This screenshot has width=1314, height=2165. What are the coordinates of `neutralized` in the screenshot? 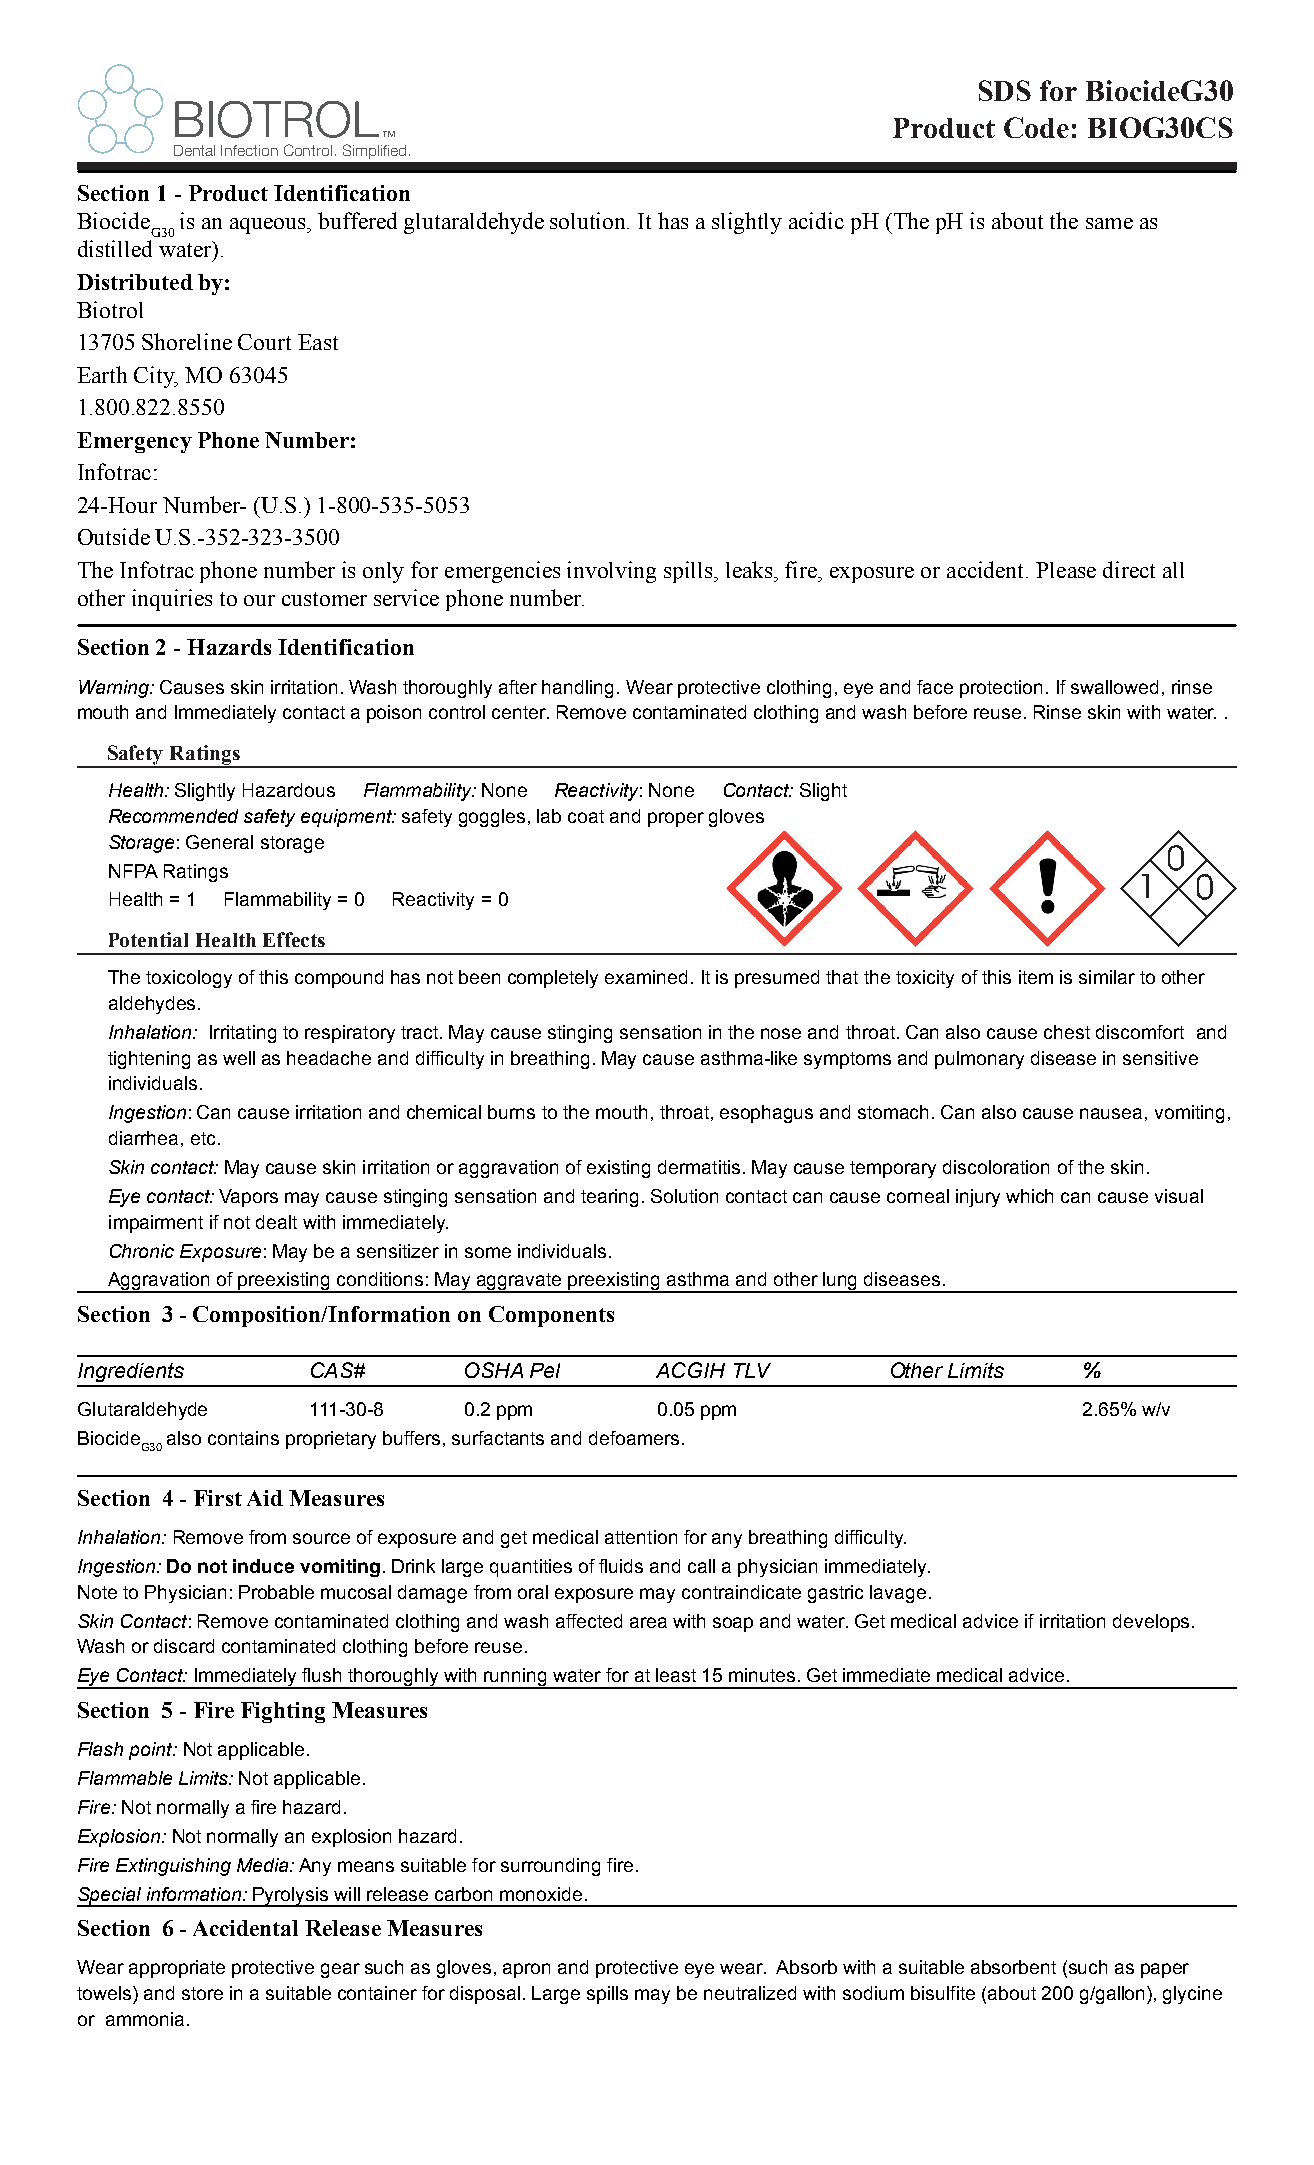 It's located at (750, 1993).
